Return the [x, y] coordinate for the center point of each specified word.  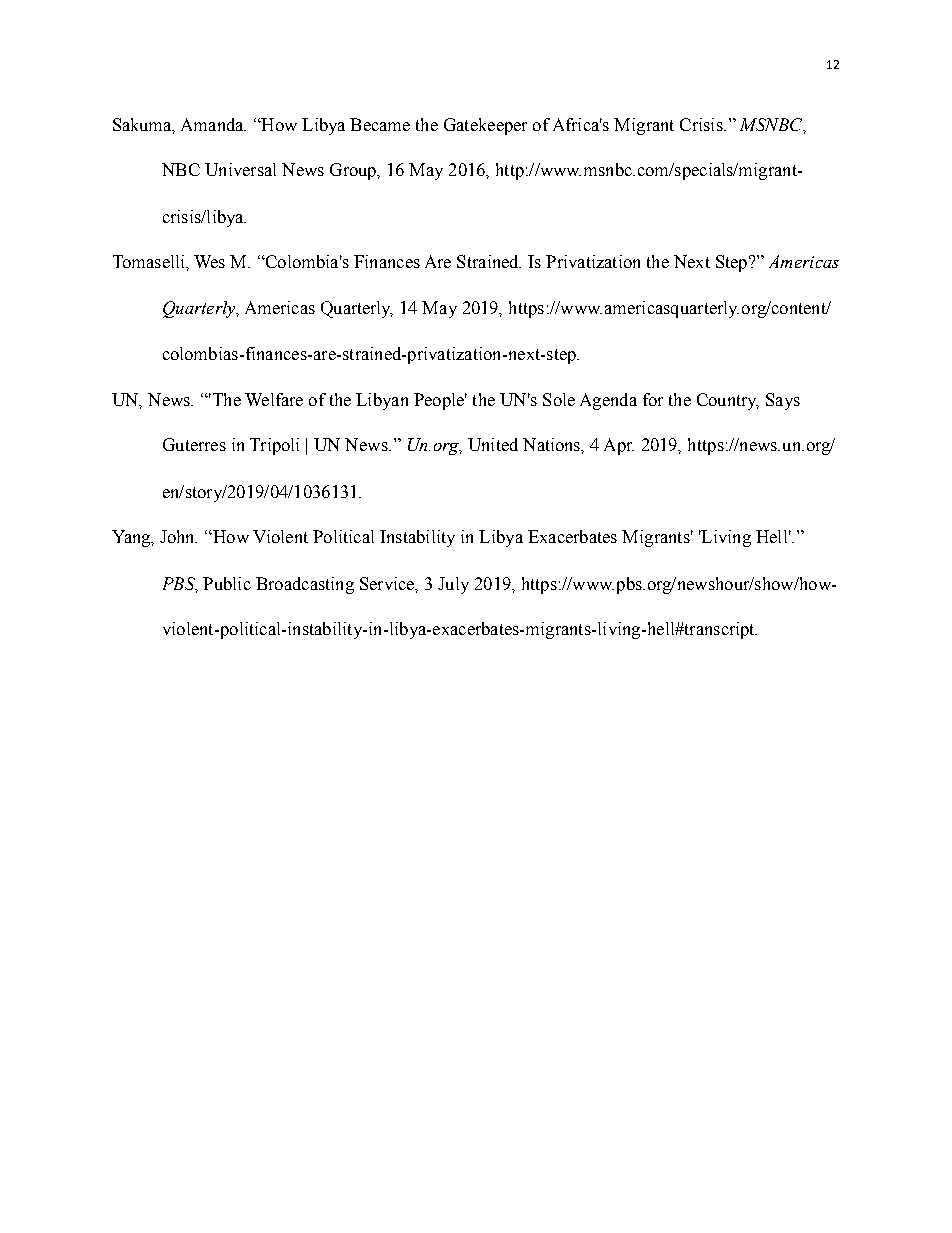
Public [227, 583]
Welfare [274, 399]
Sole [559, 399]
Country [728, 401]
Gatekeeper [485, 126]
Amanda [213, 124]
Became [380, 124]
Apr [619, 446]
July [453, 585]
